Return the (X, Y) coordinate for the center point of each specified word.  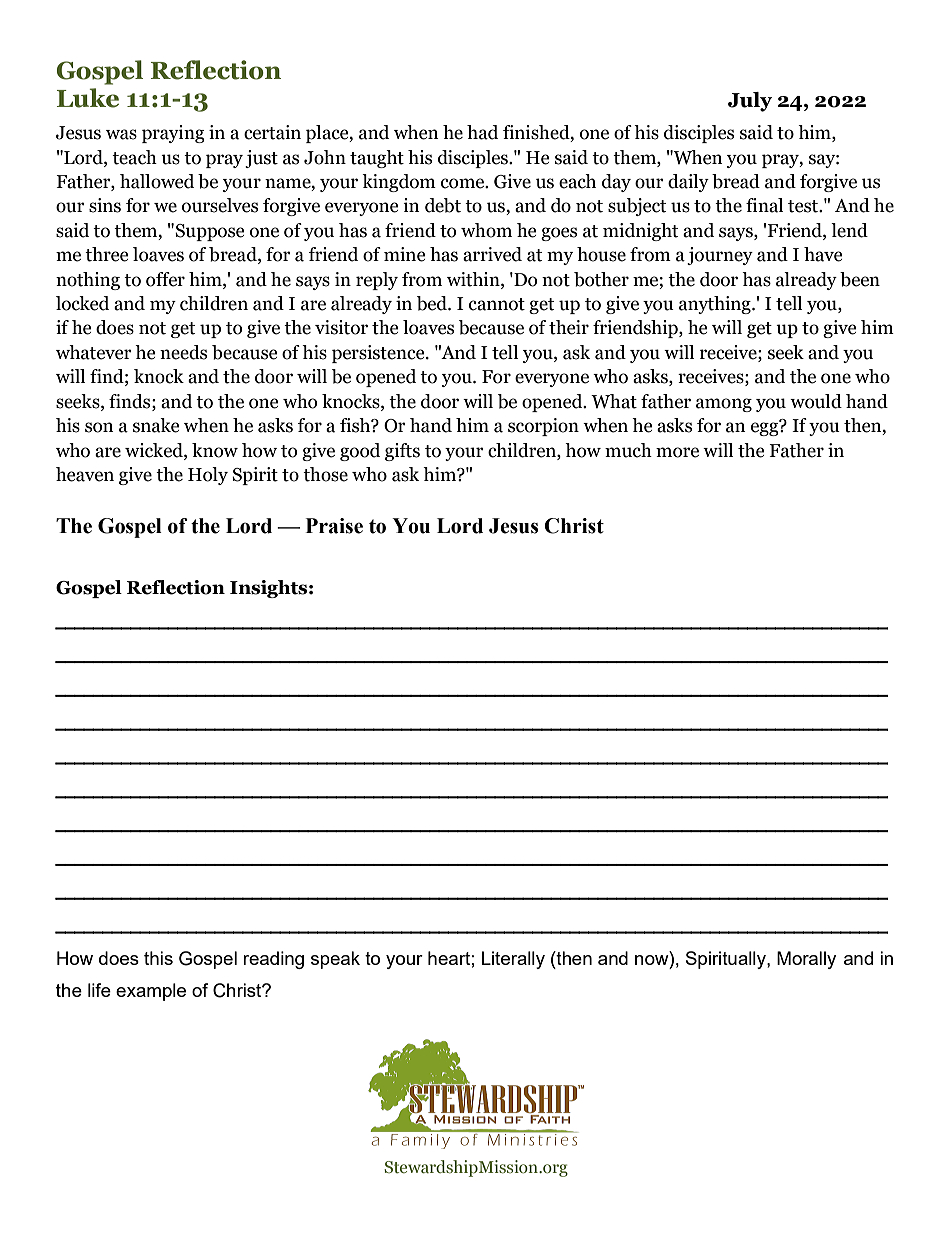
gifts (402, 452)
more (677, 452)
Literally (513, 960)
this (158, 958)
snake (156, 425)
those (325, 474)
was (121, 134)
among (724, 405)
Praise (334, 526)
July (750, 102)
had (482, 132)
